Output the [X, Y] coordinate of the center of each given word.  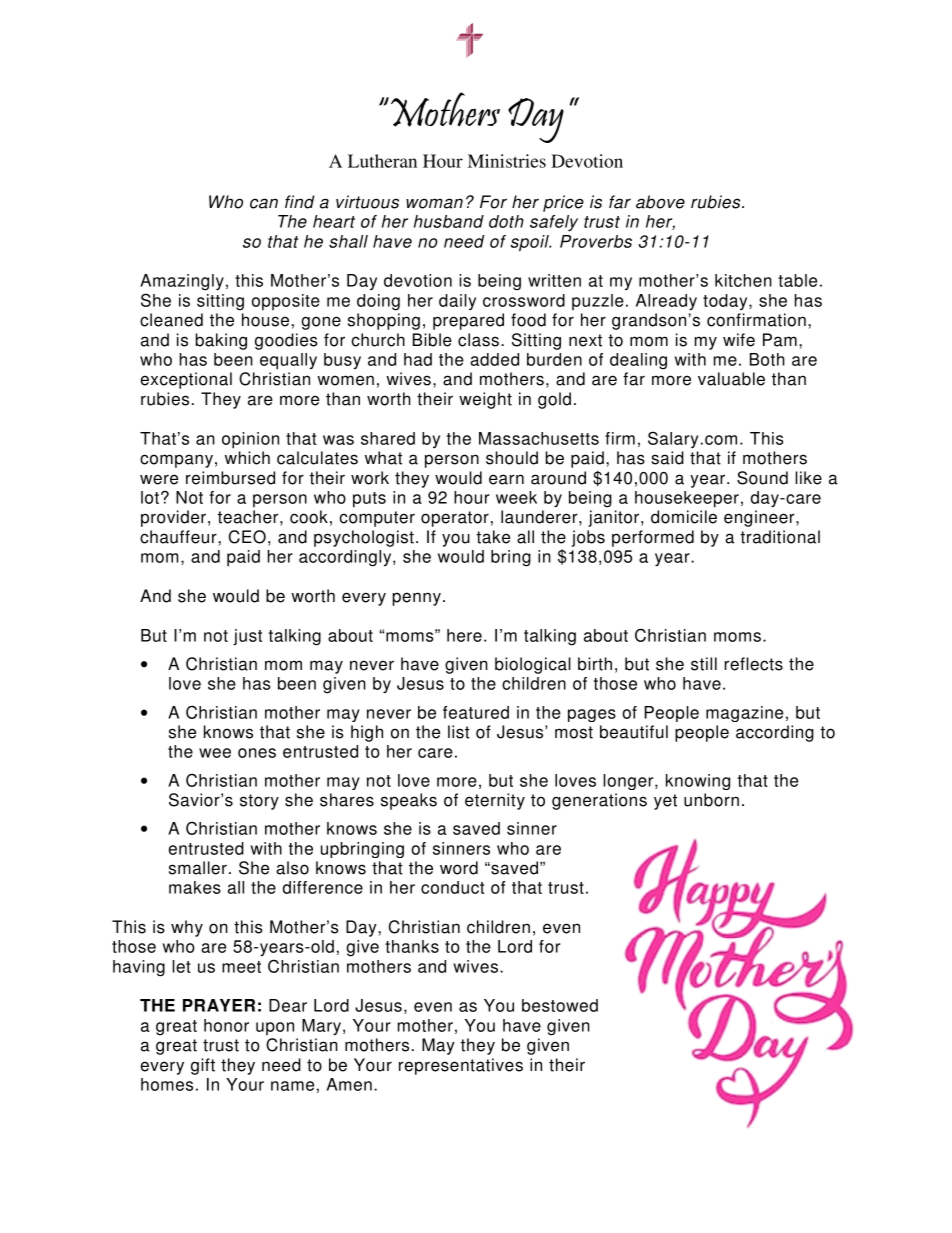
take [493, 537]
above [660, 202]
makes [195, 887]
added [494, 359]
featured [476, 712]
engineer [760, 518]
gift [203, 1066]
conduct [452, 887]
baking [221, 341]
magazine [744, 714]
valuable [731, 379]
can [264, 203]
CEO [247, 537]
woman [434, 203]
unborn [711, 800]
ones [257, 753]
